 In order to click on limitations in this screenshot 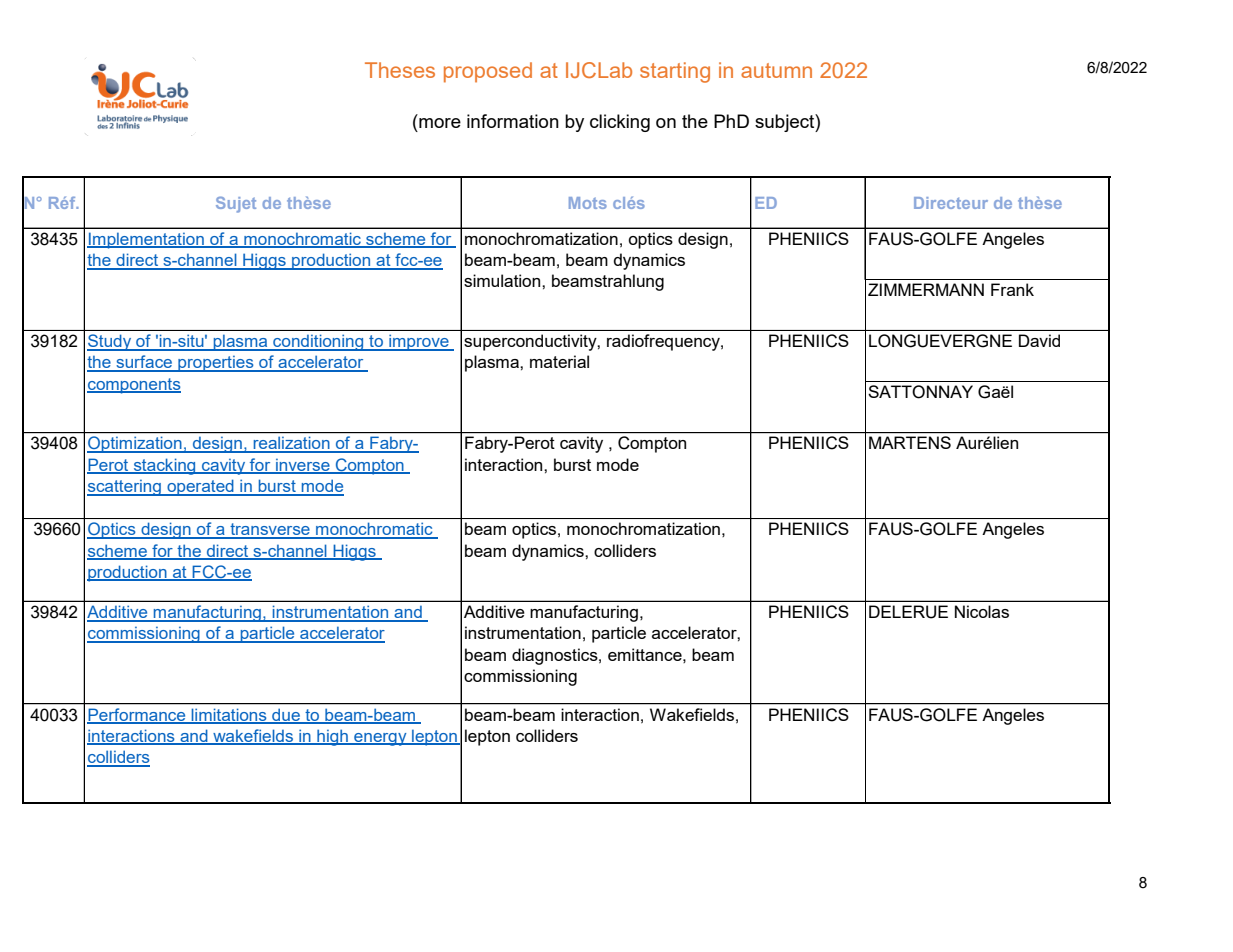, I will do `click(229, 716)`.
